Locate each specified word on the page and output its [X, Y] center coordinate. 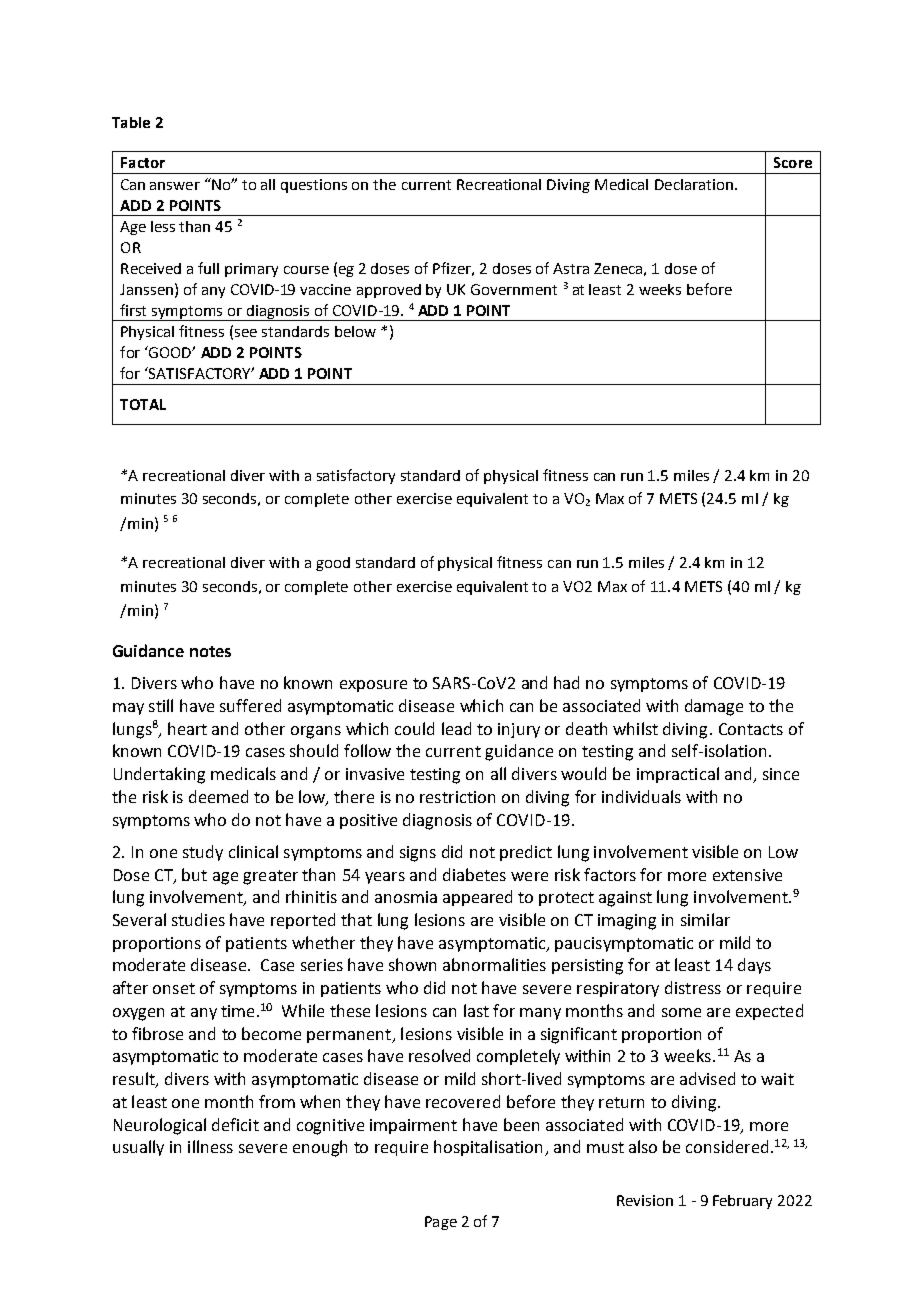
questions [314, 186]
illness [210, 1146]
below [355, 331]
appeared [477, 898]
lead [456, 728]
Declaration [694, 184]
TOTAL [143, 404]
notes [210, 651]
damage [714, 707]
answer [175, 186]
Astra [571, 268]
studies [198, 919]
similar [705, 919]
